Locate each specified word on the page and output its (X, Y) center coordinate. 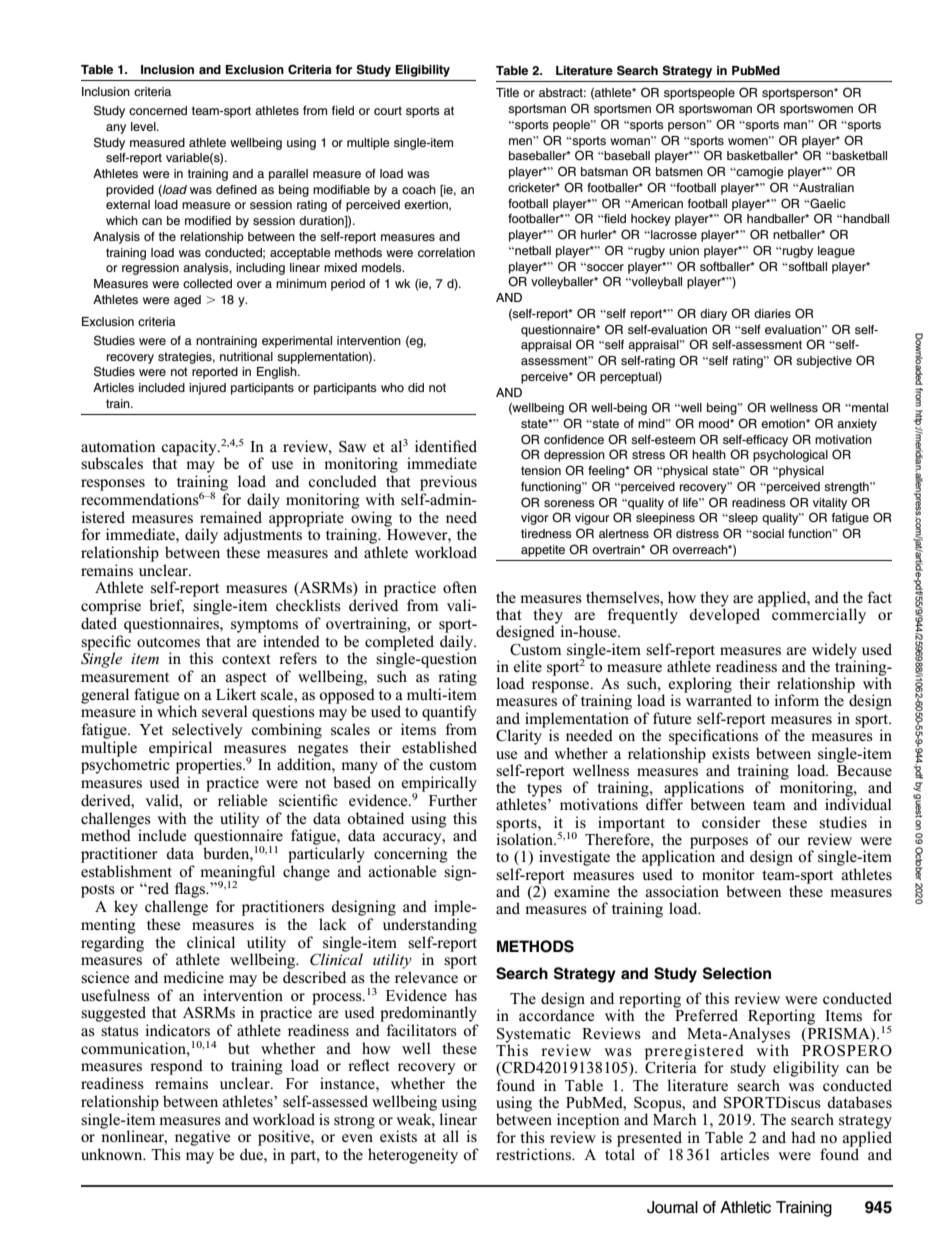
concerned (158, 110)
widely (834, 652)
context (246, 659)
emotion (784, 423)
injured (207, 389)
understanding (430, 926)
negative (202, 1138)
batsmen (679, 171)
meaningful (237, 874)
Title (507, 92)
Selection (737, 973)
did (416, 387)
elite (527, 666)
